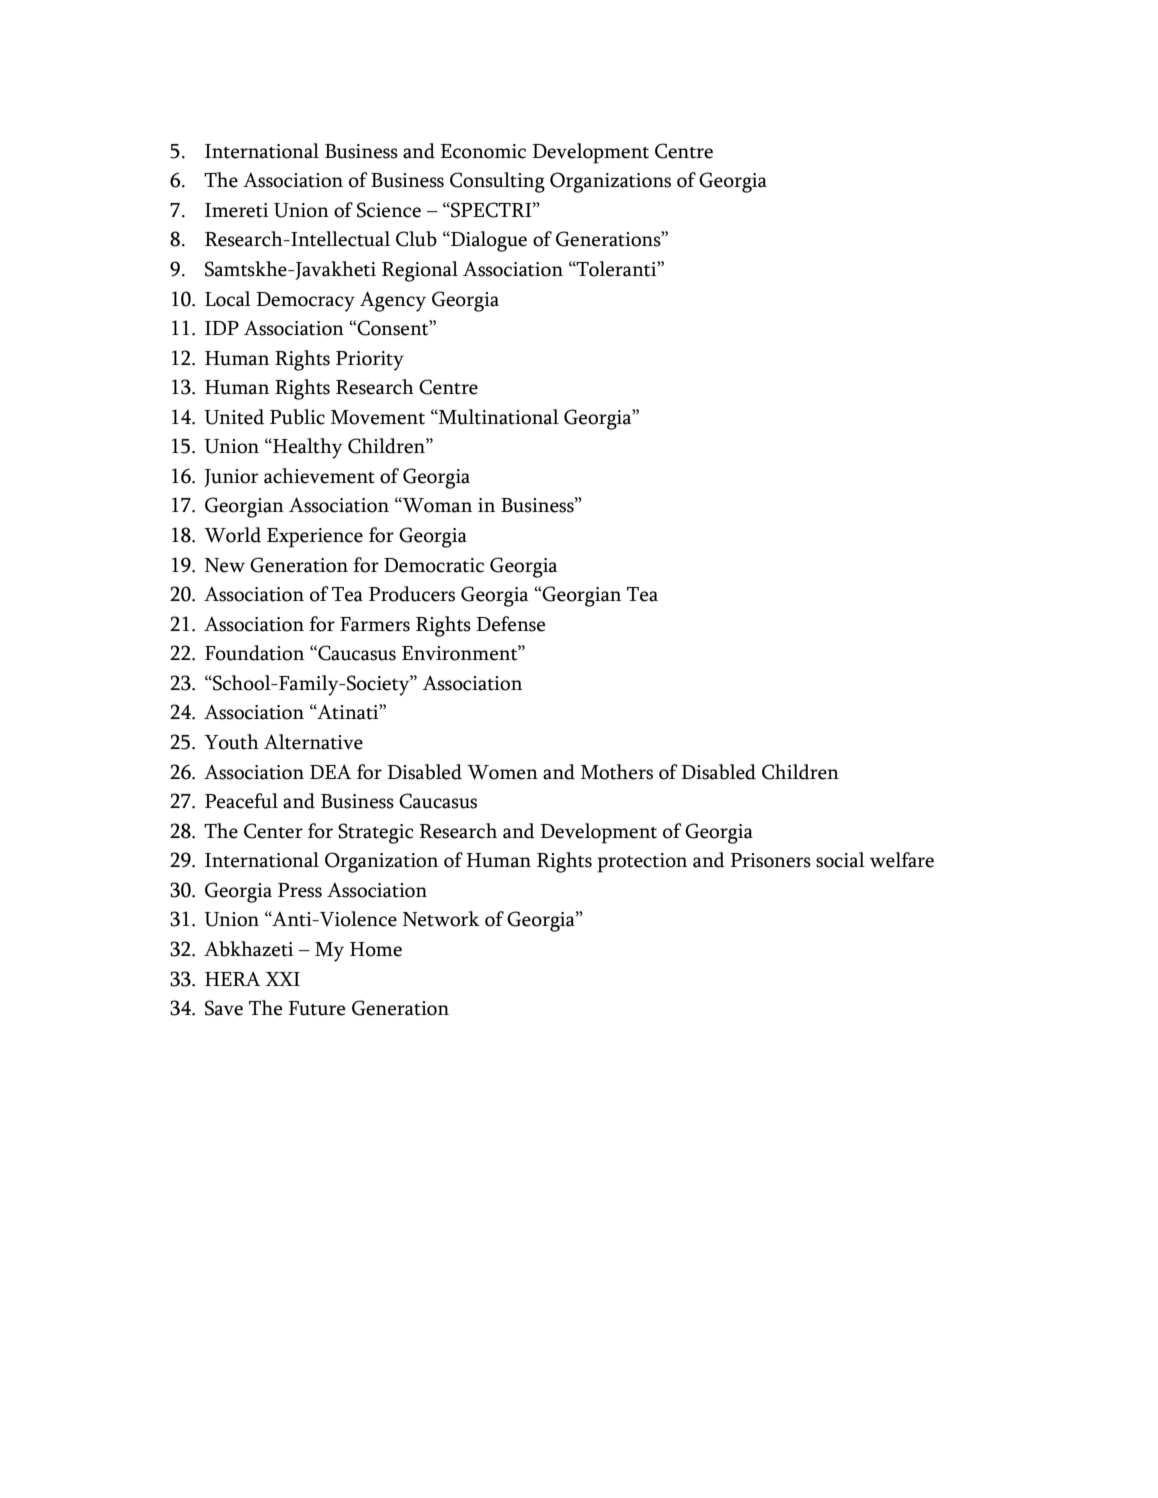 Image resolution: width=1158 pixels, height=1498 pixels. Describe the element at coordinates (483, 151) in the screenshot. I see `Economic` at that location.
